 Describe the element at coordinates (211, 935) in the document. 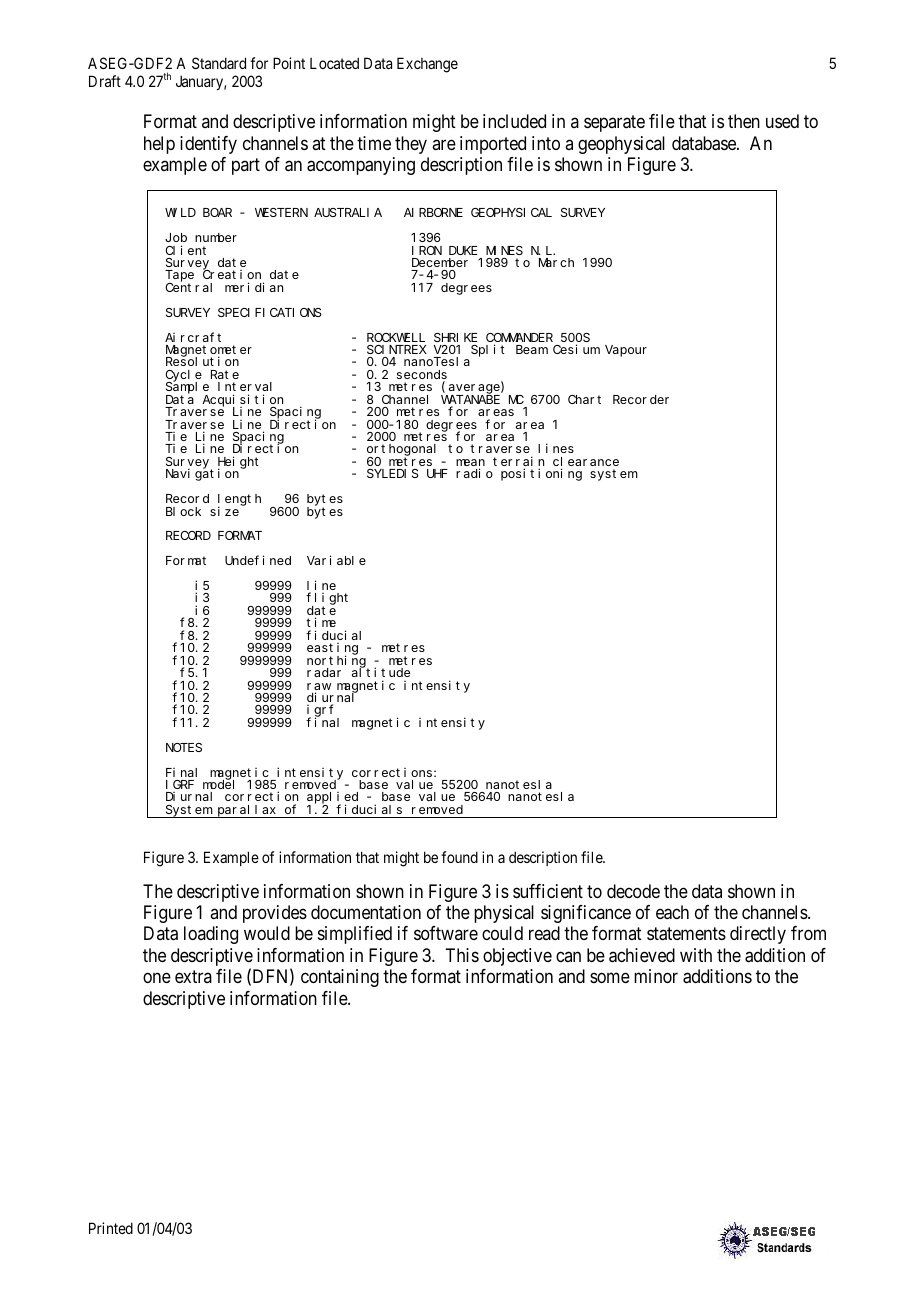

I see `loading` at that location.
